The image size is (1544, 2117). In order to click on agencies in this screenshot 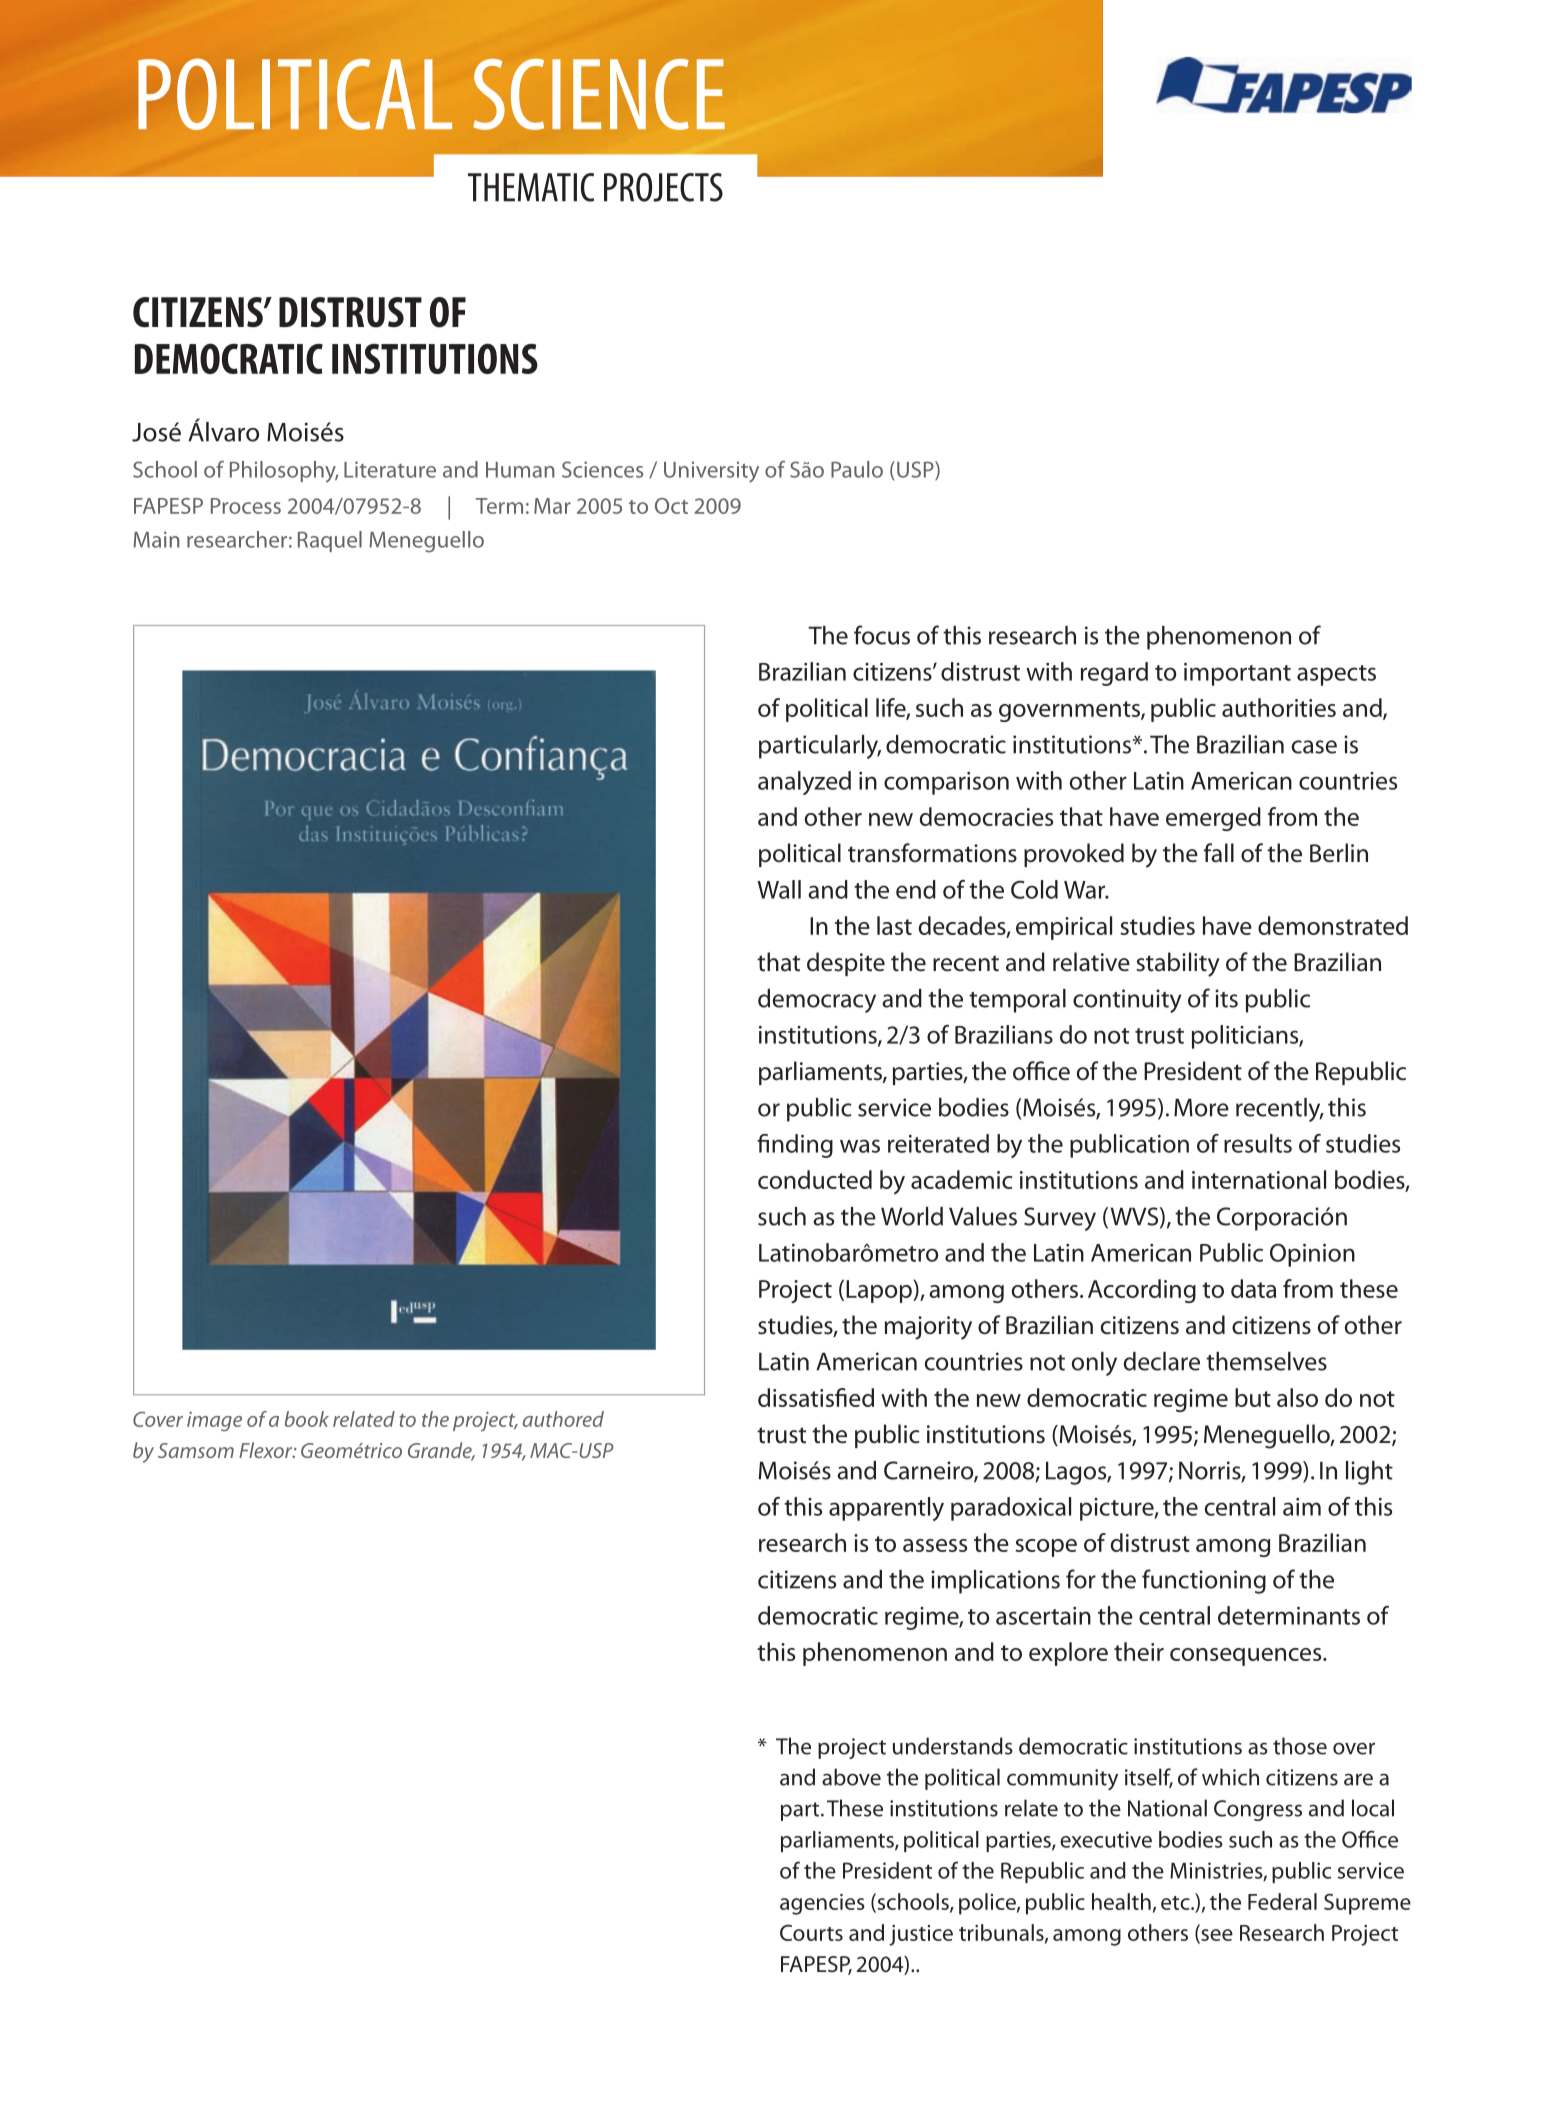, I will do `click(822, 1904)`.
